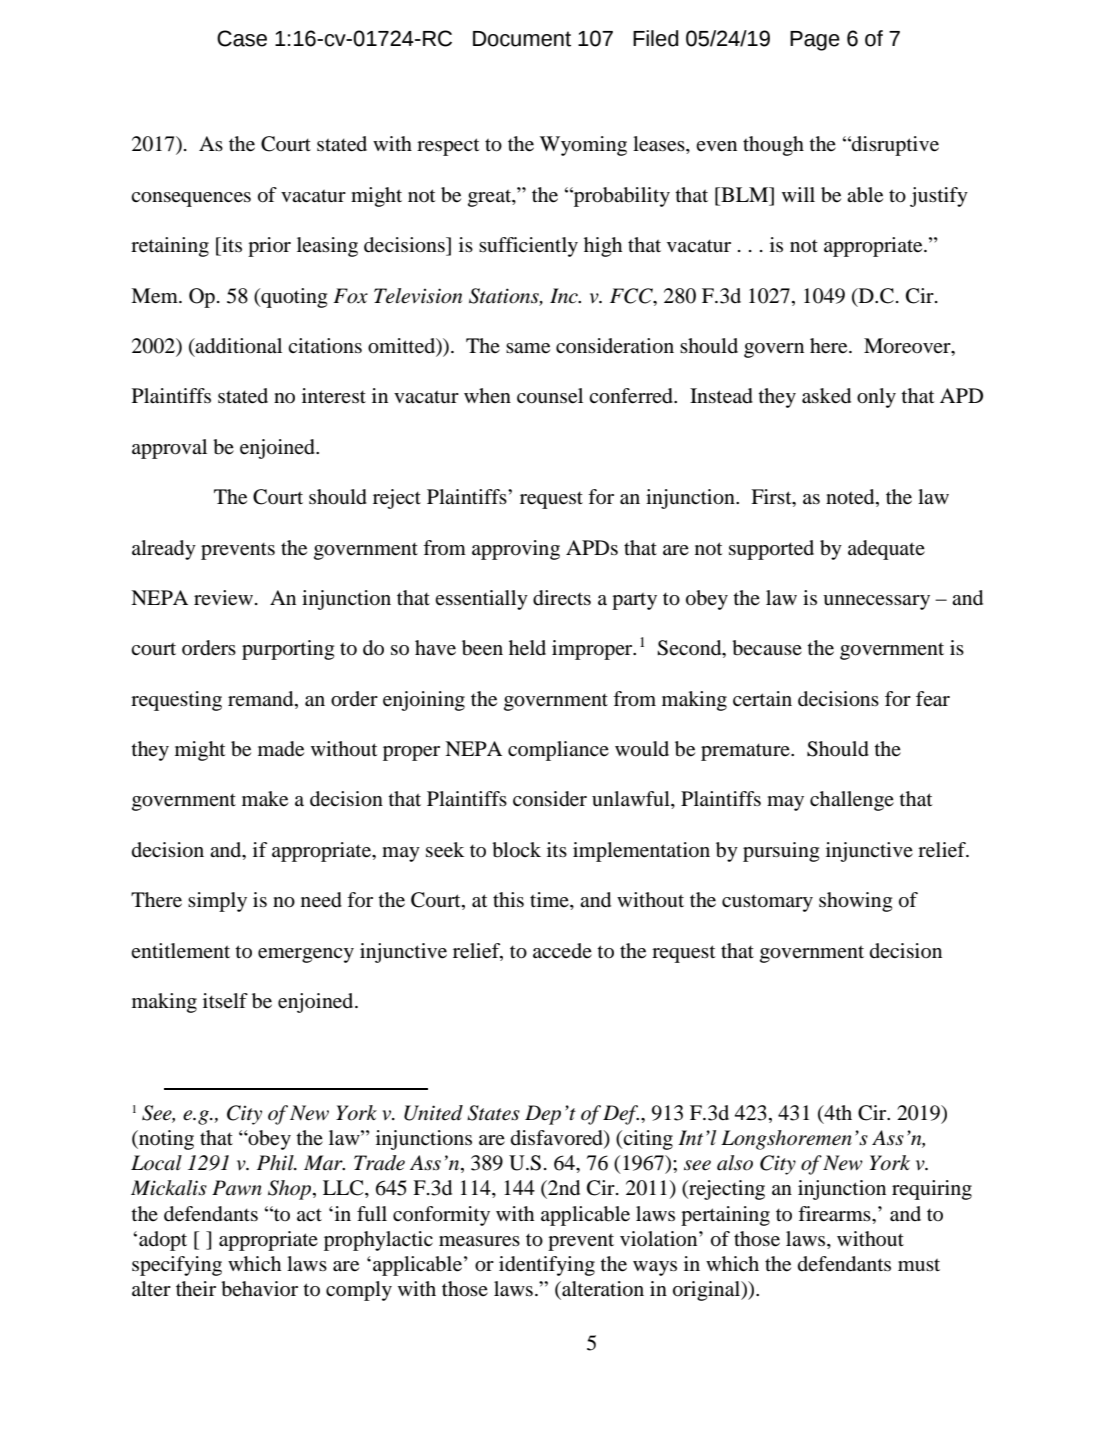  What do you see at coordinates (815, 41) in the page?
I see `Page` at bounding box center [815, 41].
